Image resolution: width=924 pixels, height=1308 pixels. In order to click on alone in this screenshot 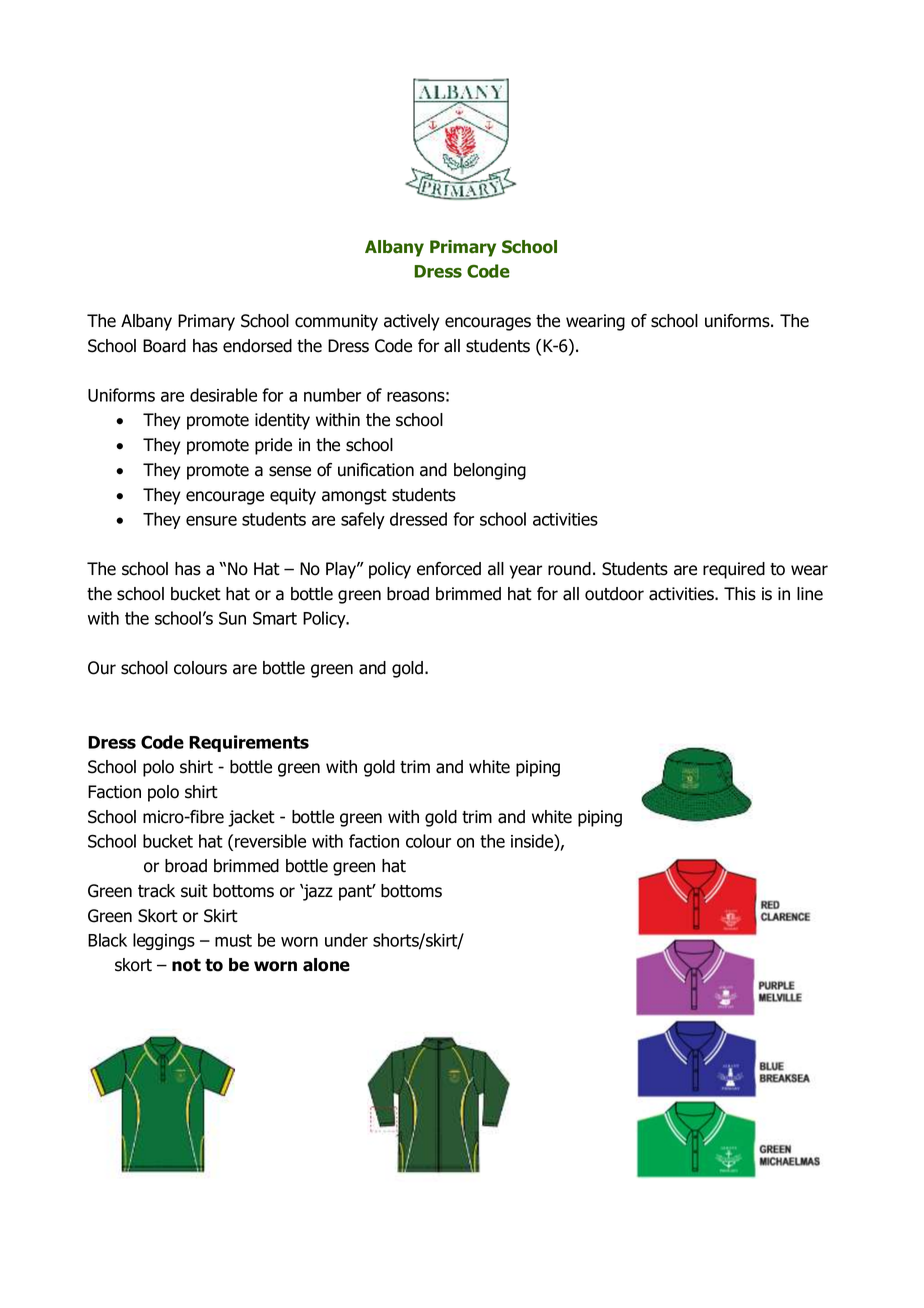, I will do `click(326, 965)`.
